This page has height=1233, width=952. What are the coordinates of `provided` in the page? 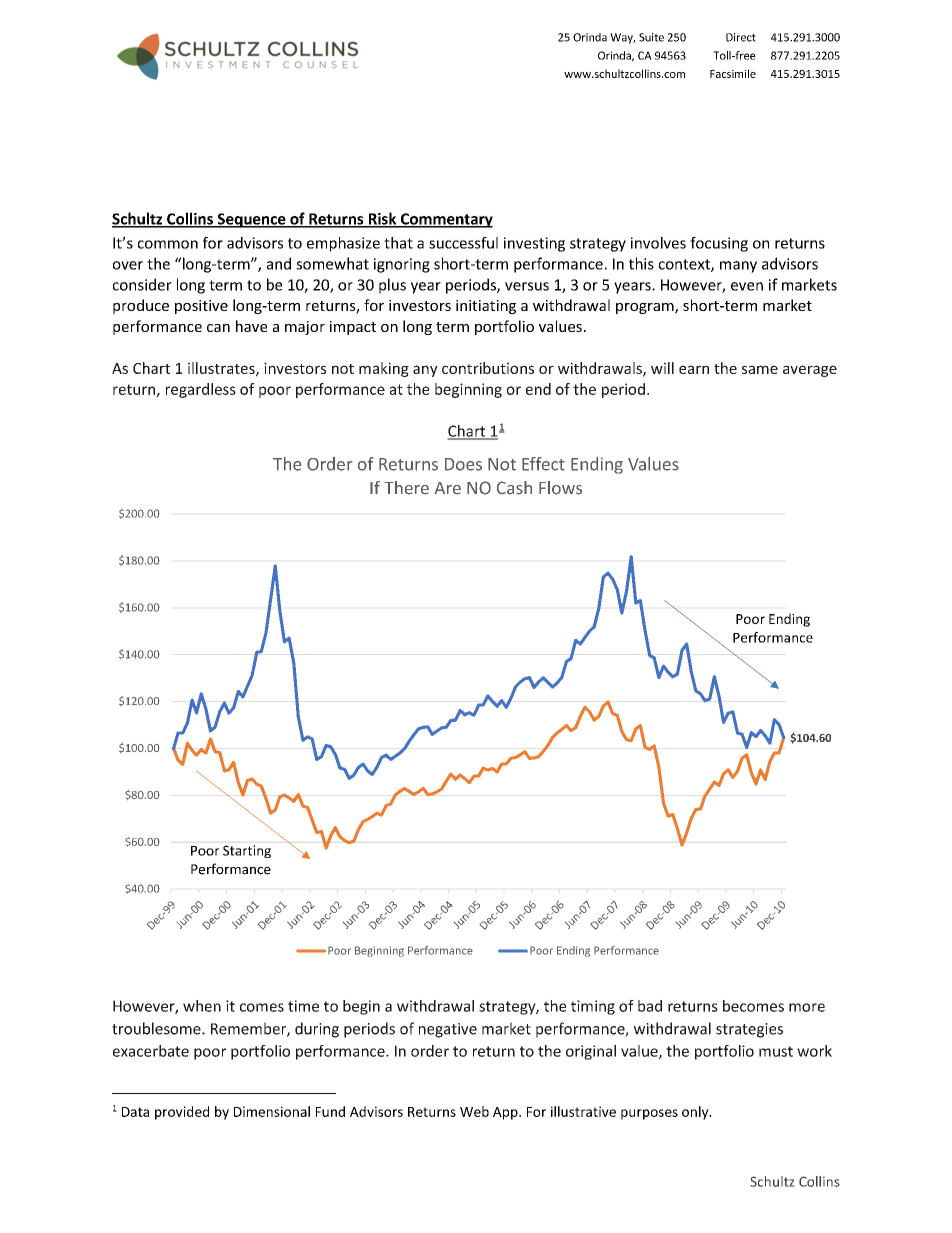 It's located at (182, 1113).
